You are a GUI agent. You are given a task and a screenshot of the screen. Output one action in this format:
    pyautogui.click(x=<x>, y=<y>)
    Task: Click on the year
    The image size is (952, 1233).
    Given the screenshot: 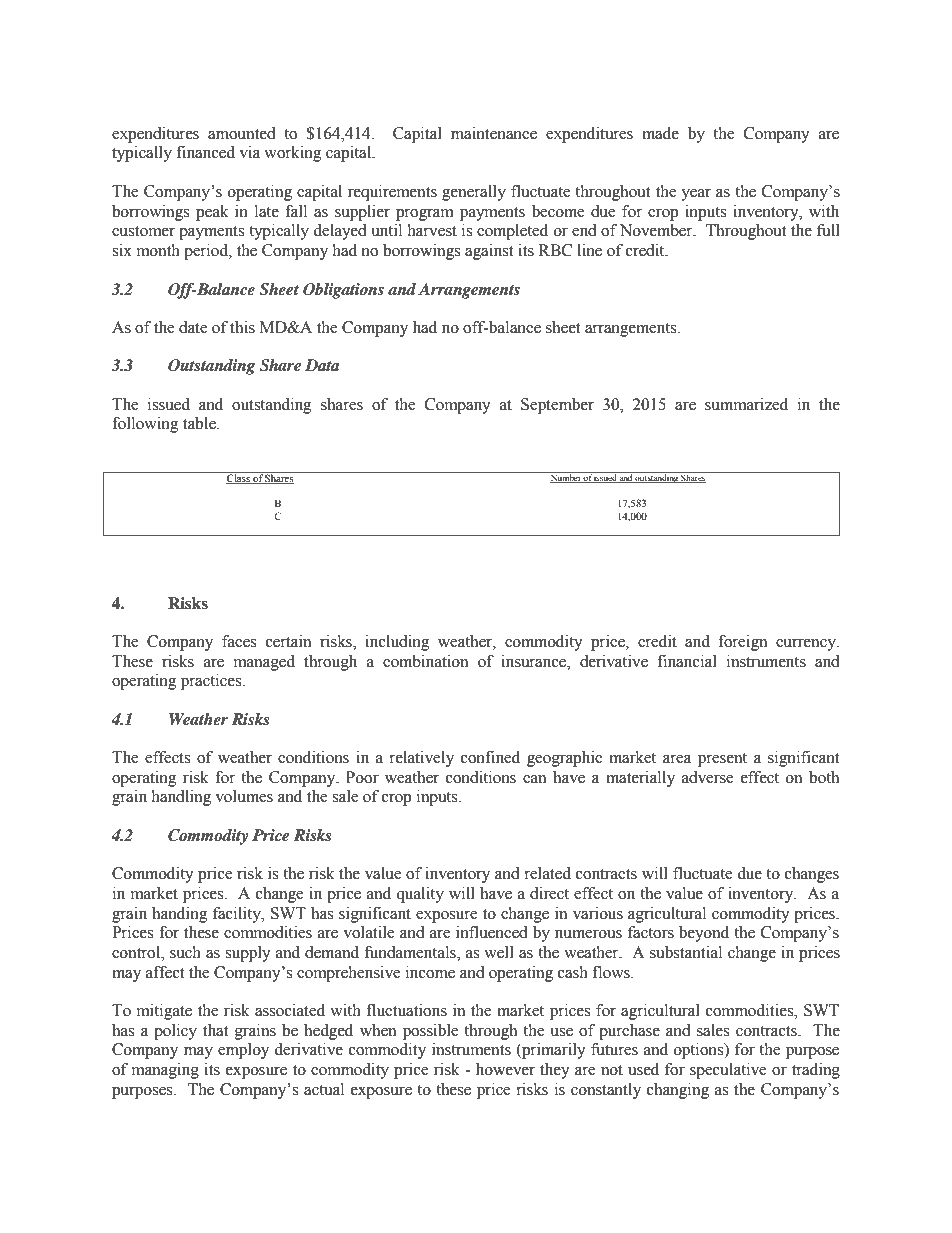 What is the action you would take?
    pyautogui.click(x=696, y=195)
